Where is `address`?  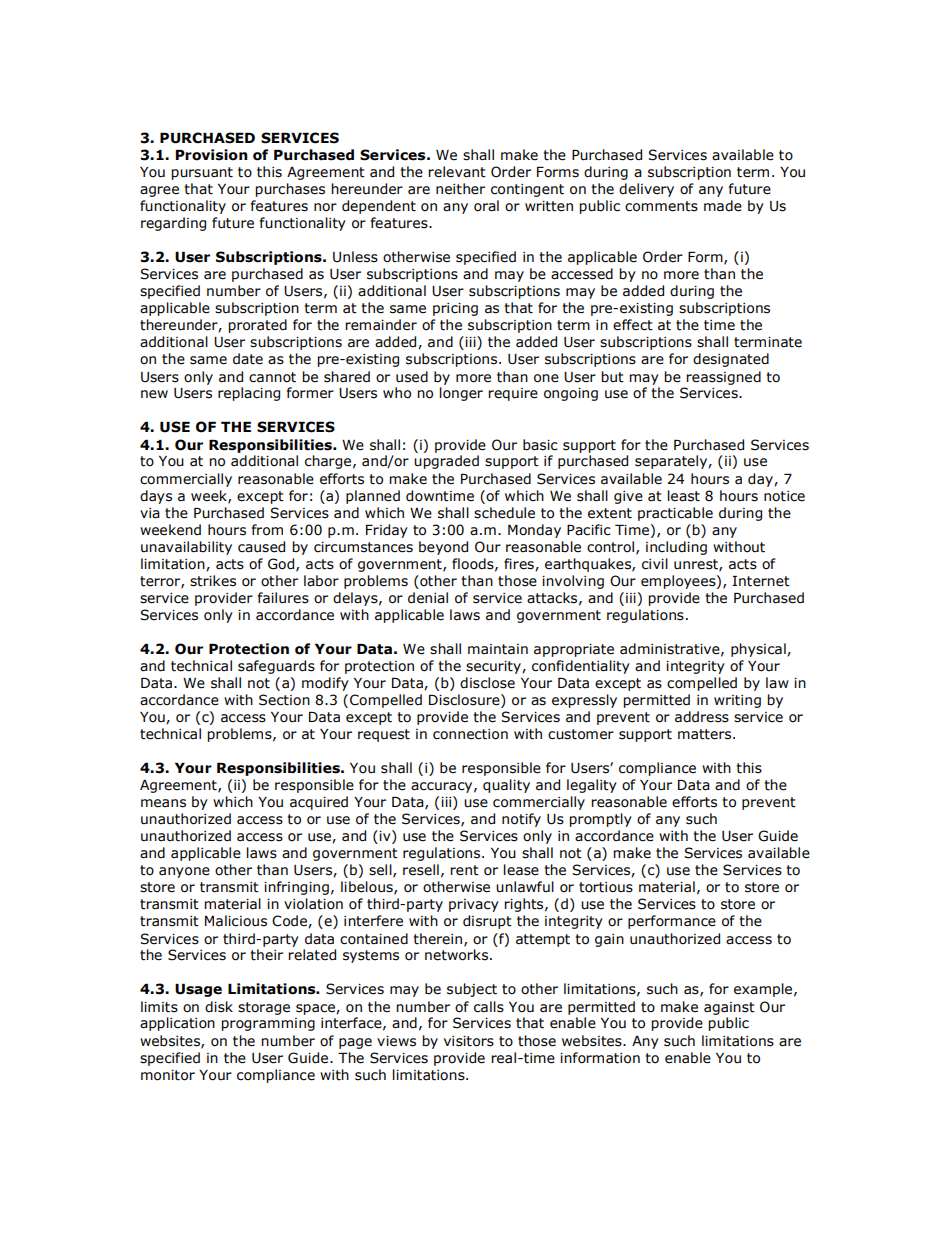
address is located at coordinates (702, 717).
